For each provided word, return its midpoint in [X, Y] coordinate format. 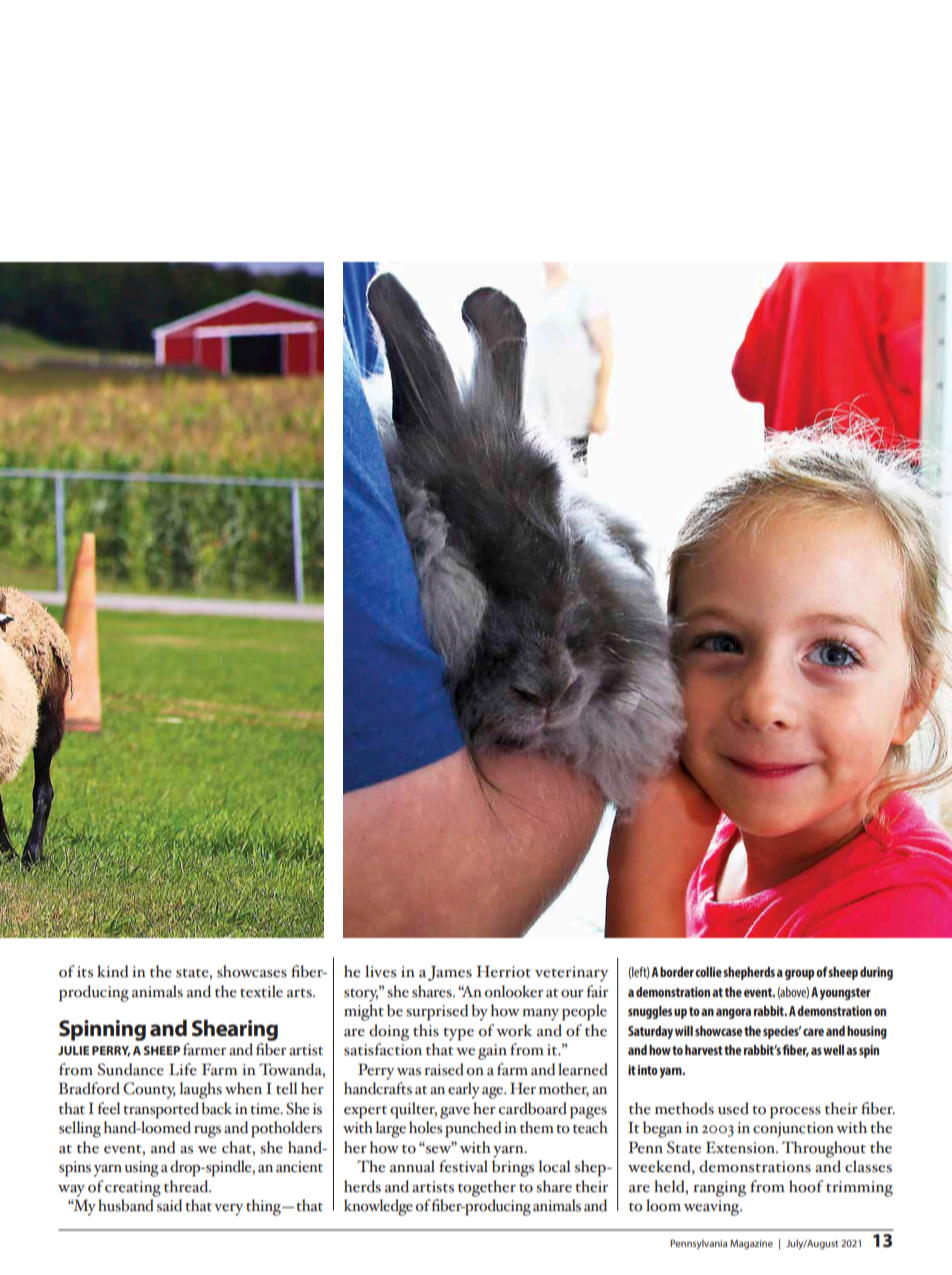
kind [112, 971]
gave [455, 1113]
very [229, 1210]
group [799, 974]
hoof [806, 1186]
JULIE [73, 1050]
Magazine [751, 1244]
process [795, 1113]
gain [492, 1052]
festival [463, 1166]
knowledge [378, 1207]
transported [161, 1110]
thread [187, 1186]
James [450, 973]
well [833, 1050]
